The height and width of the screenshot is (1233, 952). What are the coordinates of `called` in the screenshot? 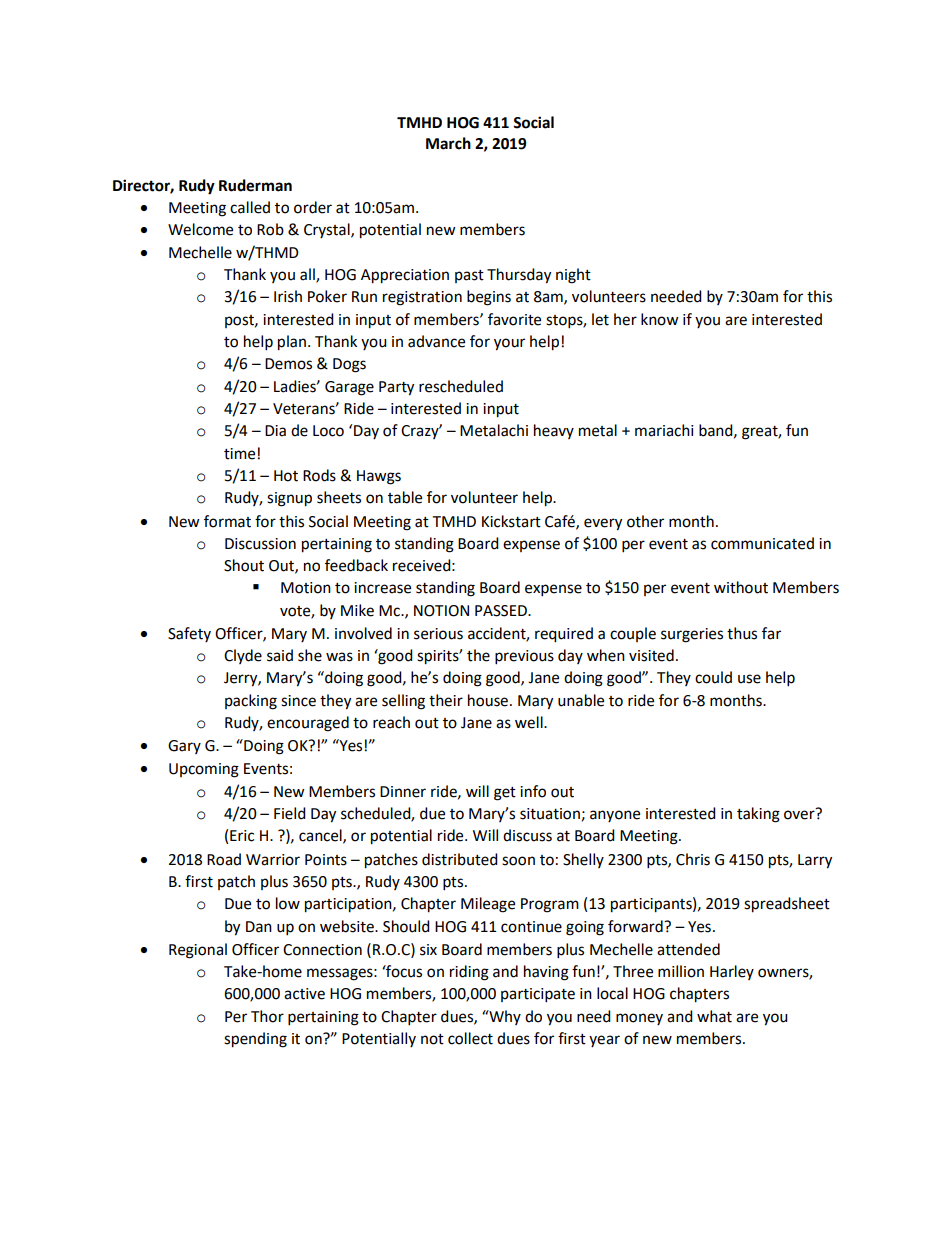 It's located at (250, 207).
